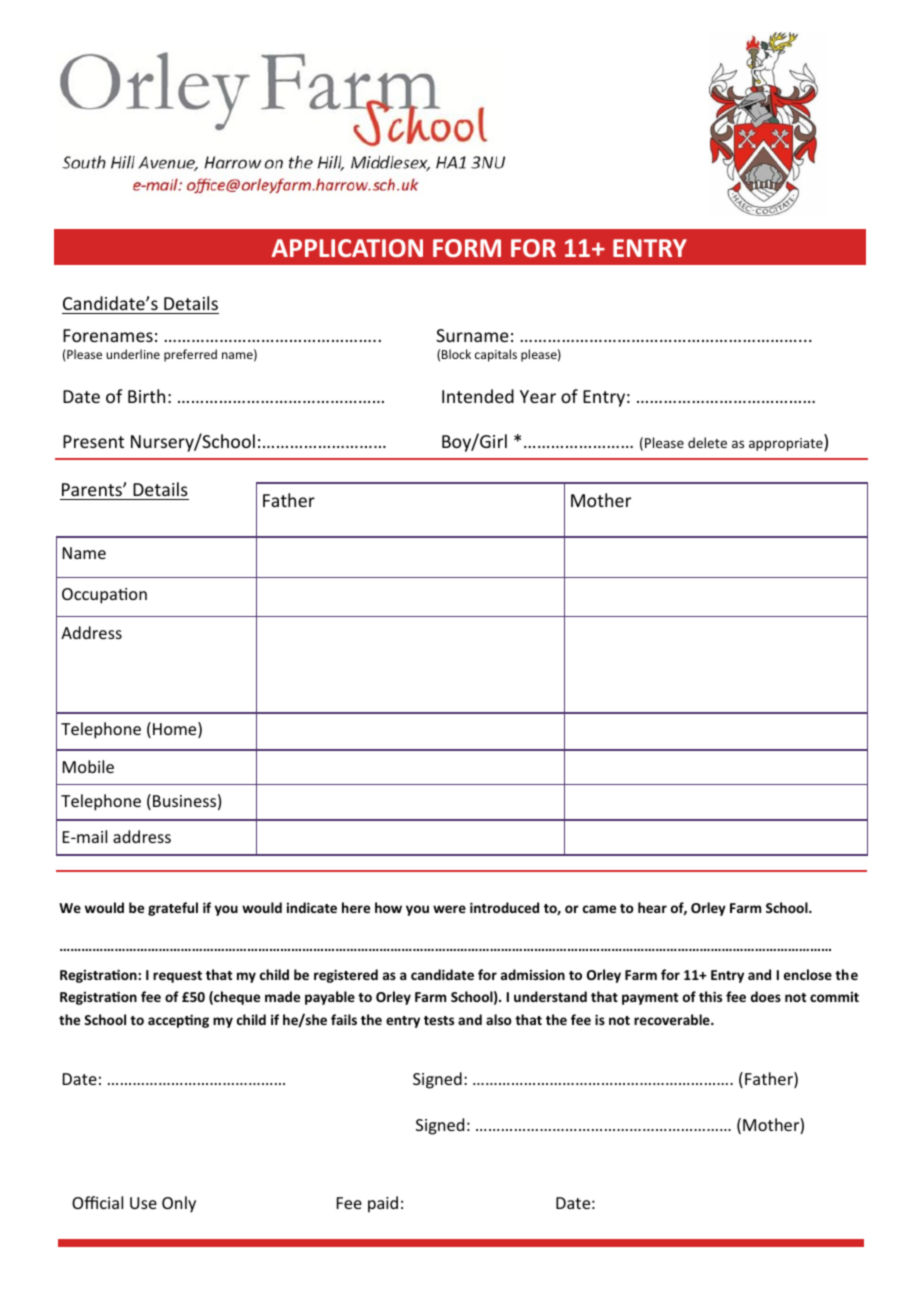  I want to click on FORM, so click(467, 248).
